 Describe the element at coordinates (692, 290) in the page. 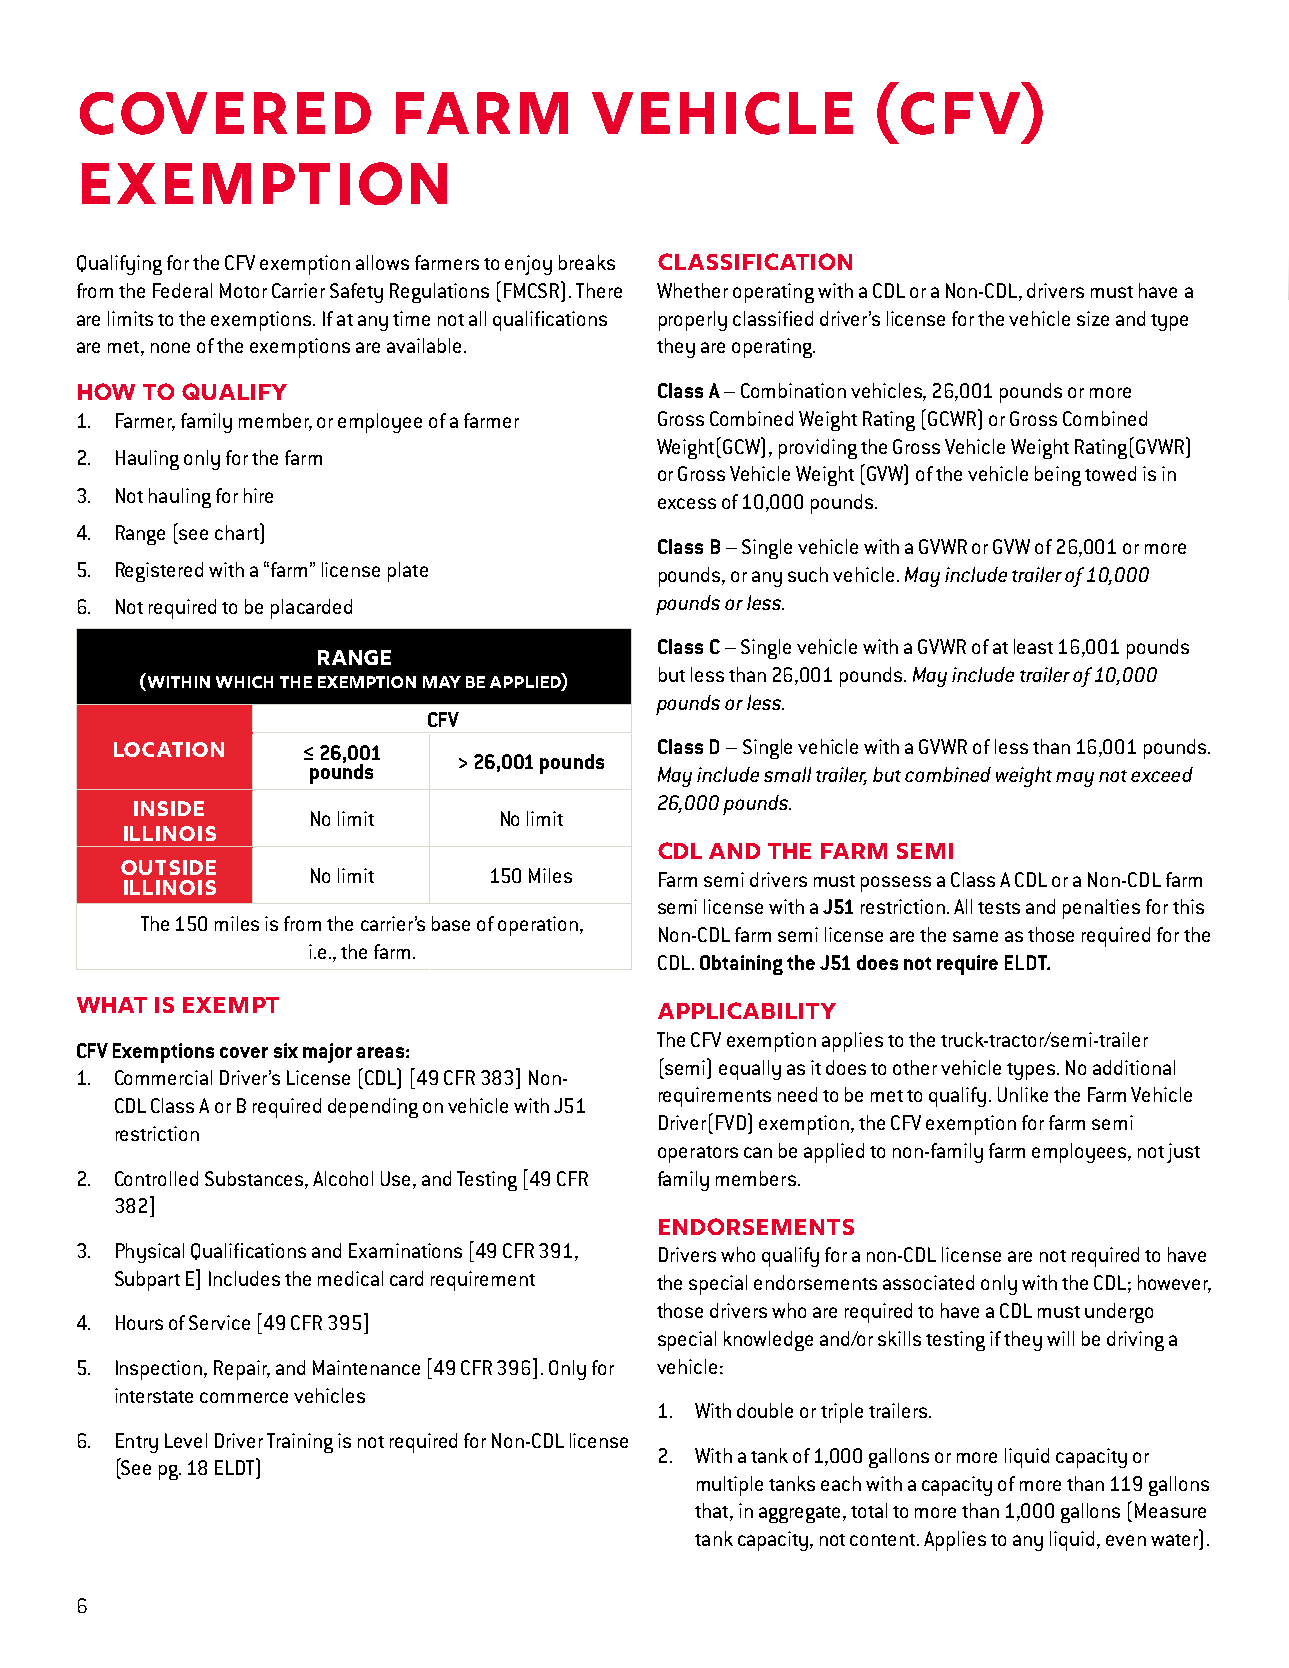

I see `Whether` at that location.
